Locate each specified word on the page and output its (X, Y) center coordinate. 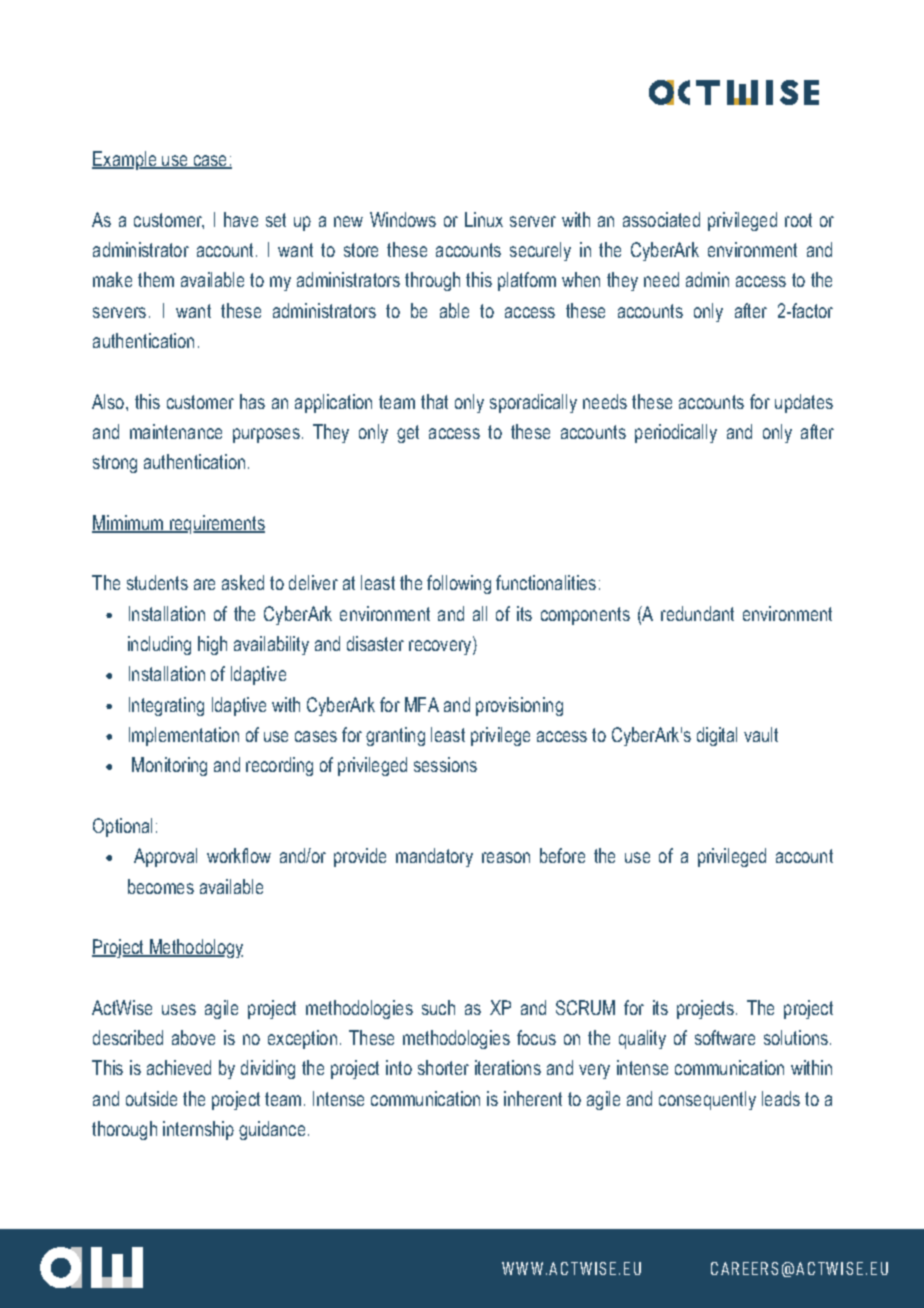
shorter (443, 1067)
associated (661, 219)
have (241, 219)
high (212, 645)
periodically (676, 433)
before (562, 855)
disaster (375, 643)
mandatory (434, 857)
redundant (697, 613)
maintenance (176, 431)
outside (151, 1098)
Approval (165, 857)
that (434, 401)
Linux (484, 219)
